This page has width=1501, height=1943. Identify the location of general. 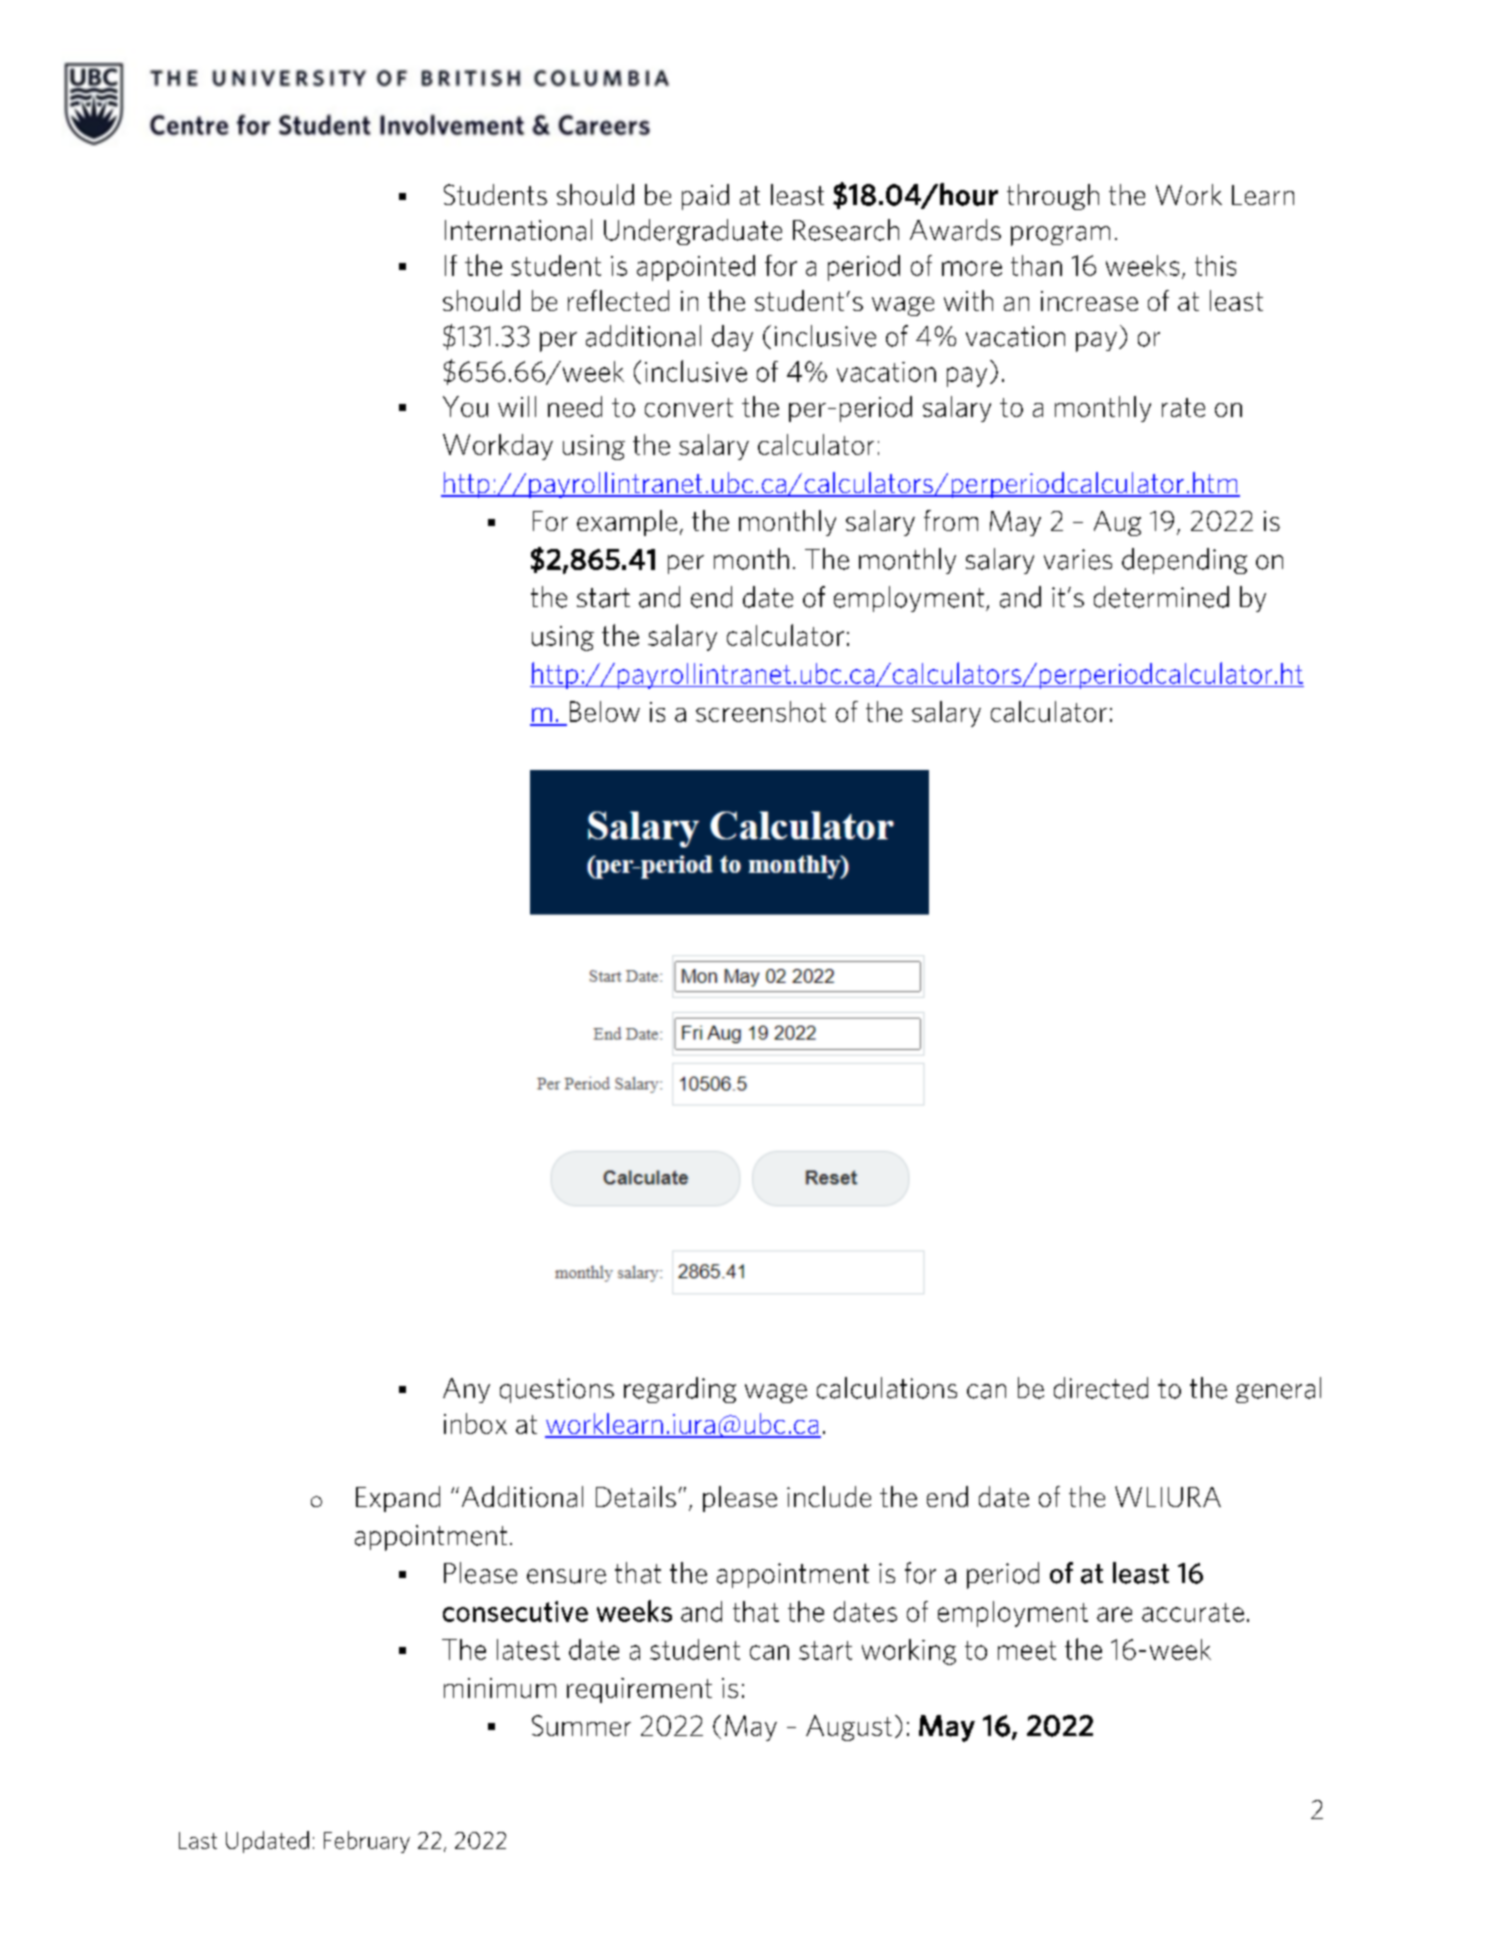
(1278, 1390).
